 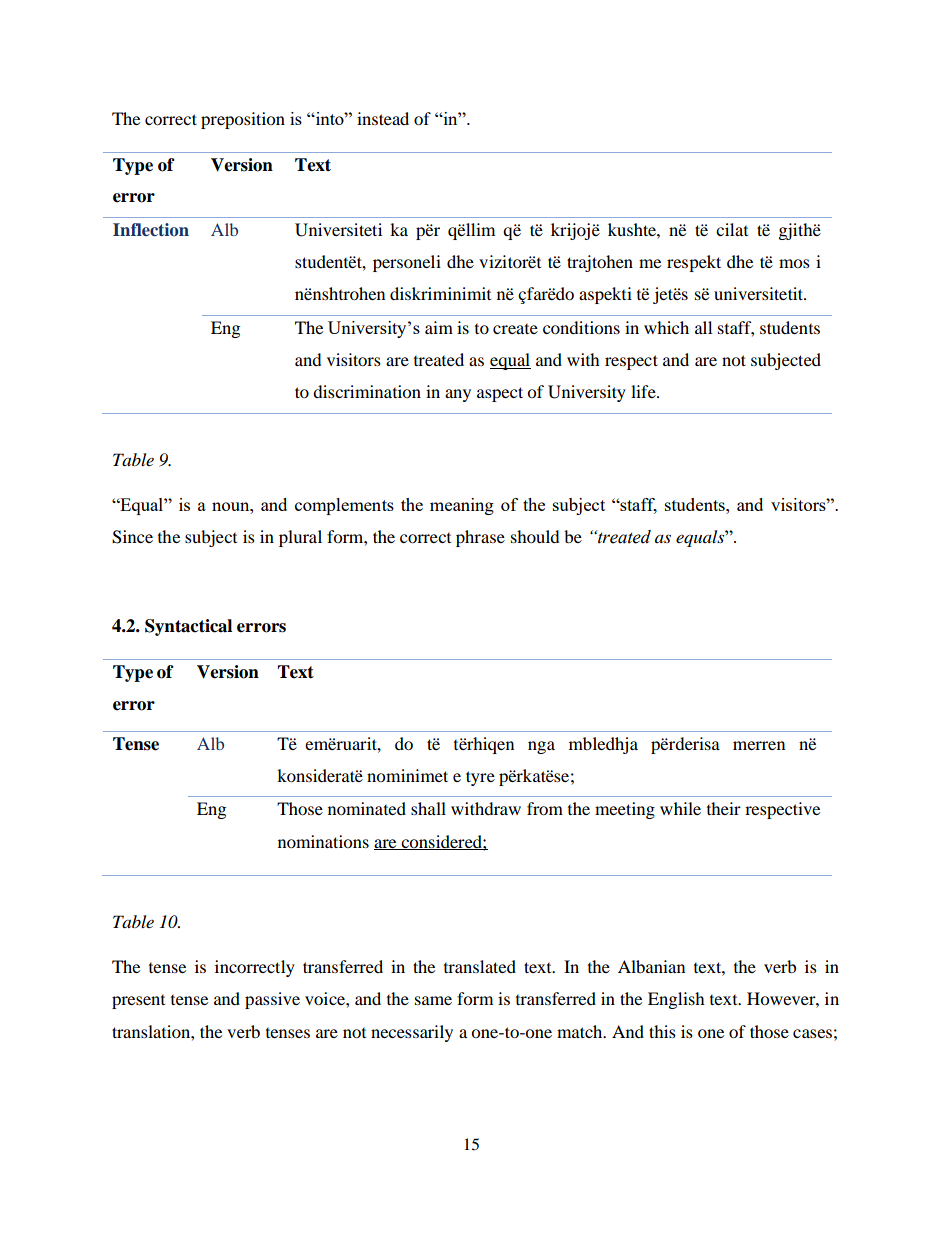 What do you see at coordinates (243, 120) in the screenshot?
I see `preposition` at bounding box center [243, 120].
